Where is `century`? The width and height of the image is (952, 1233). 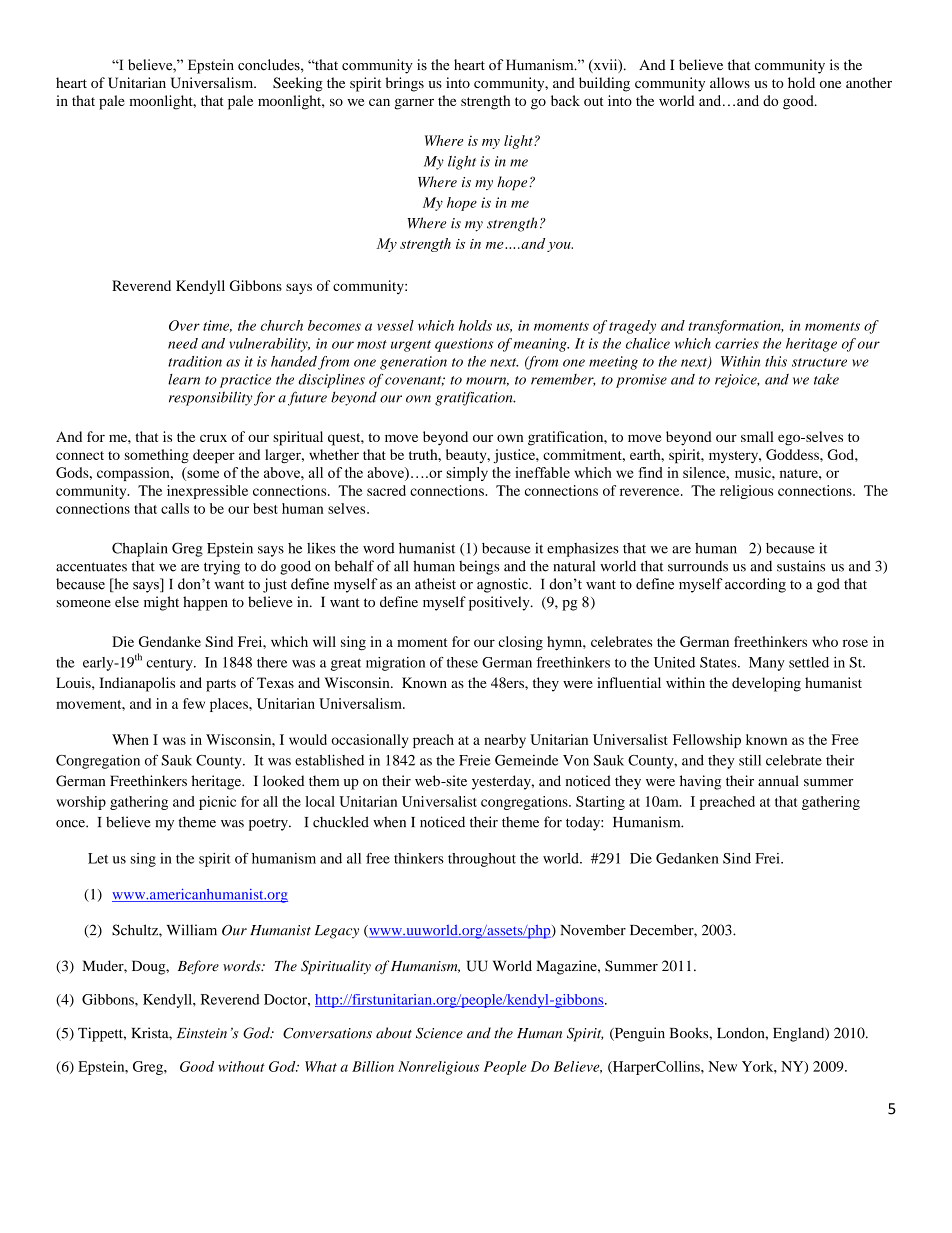 century is located at coordinates (170, 665).
